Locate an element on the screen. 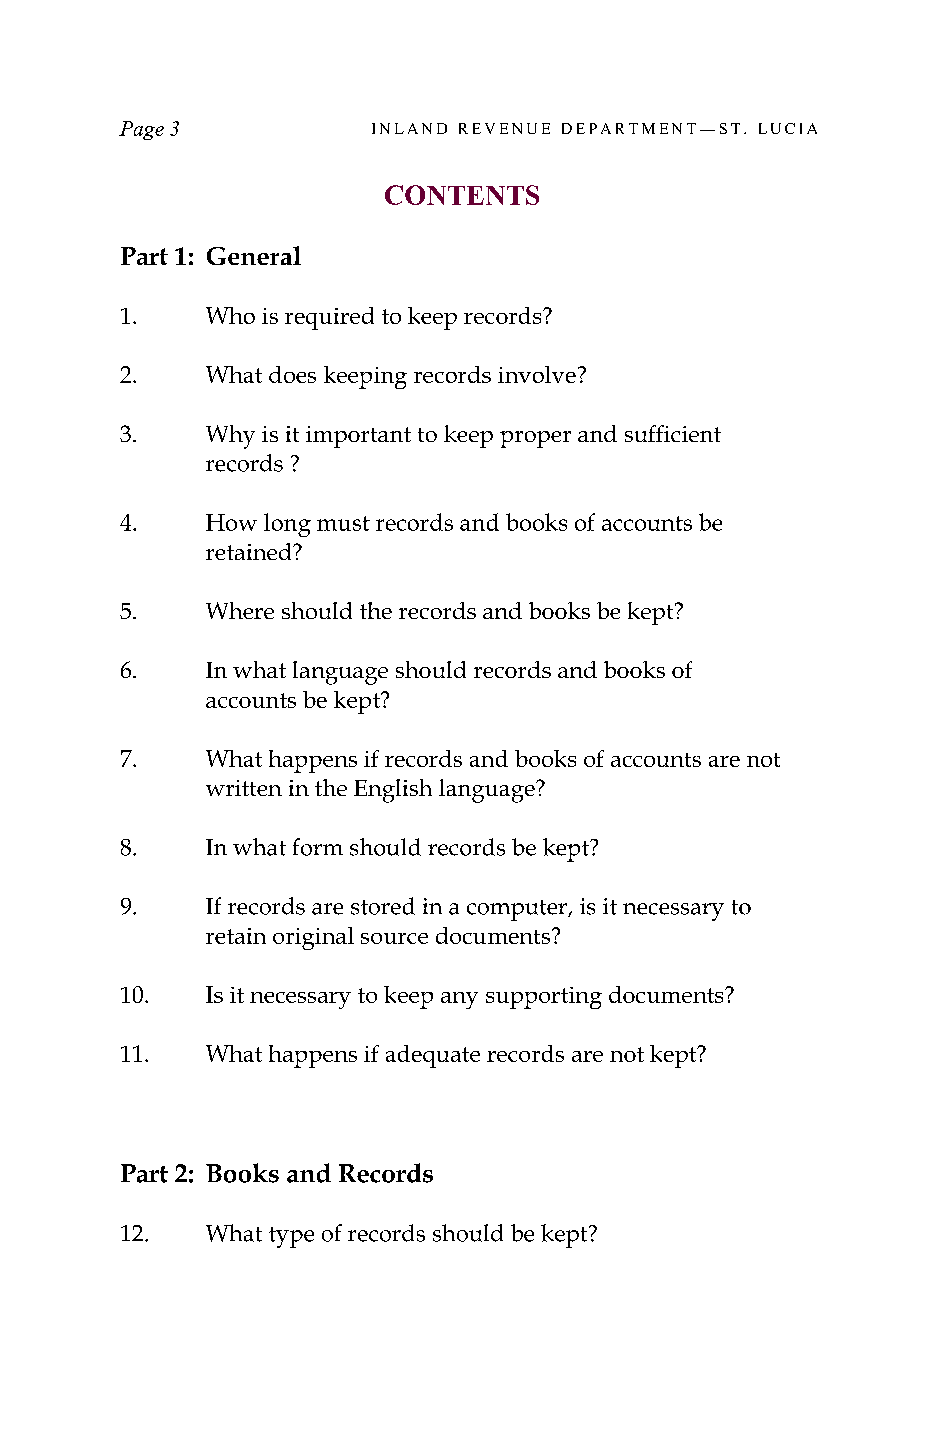  Page is located at coordinates (141, 130).
